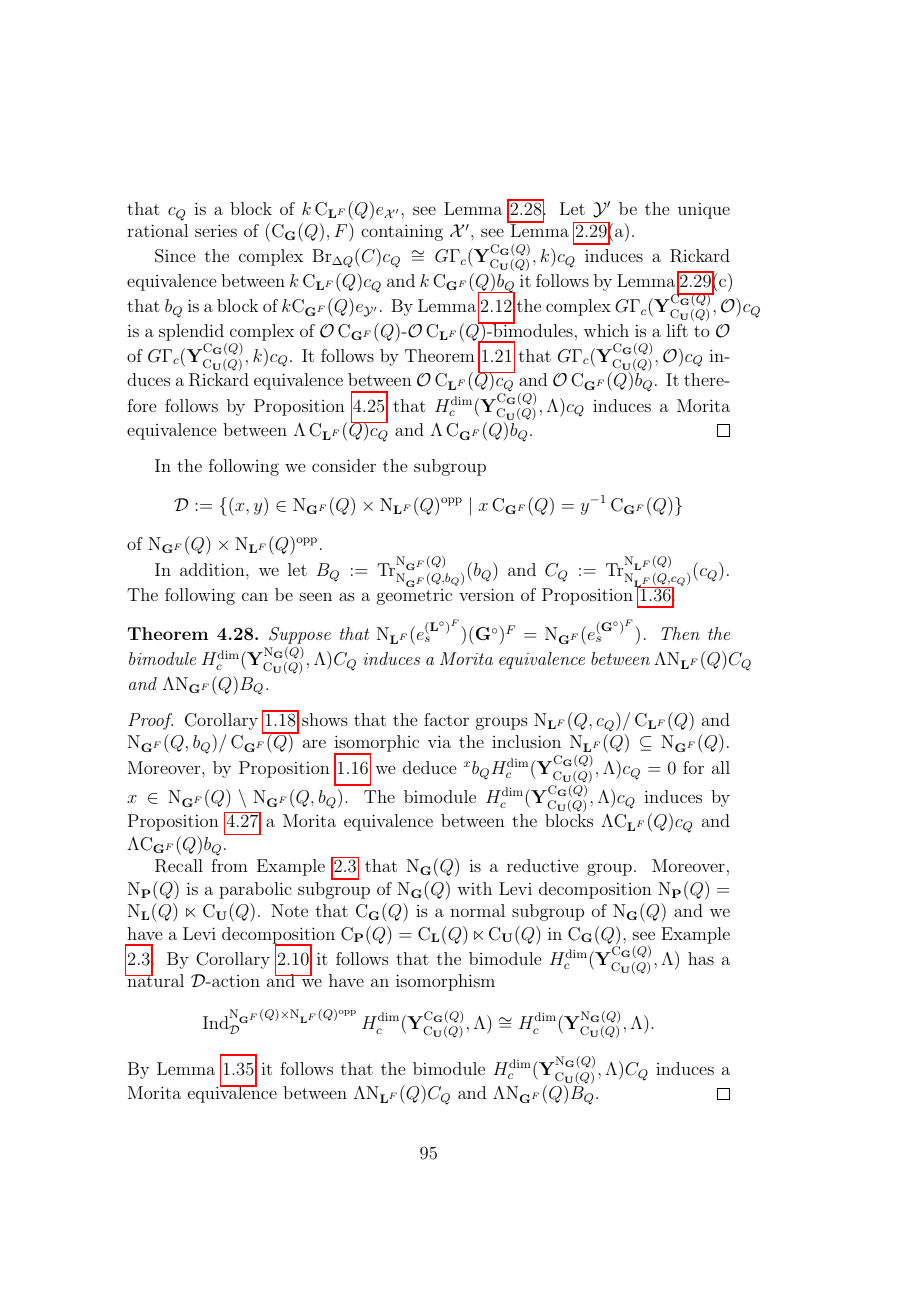 This document has width=924, height=1308. I want to click on can, so click(255, 596).
